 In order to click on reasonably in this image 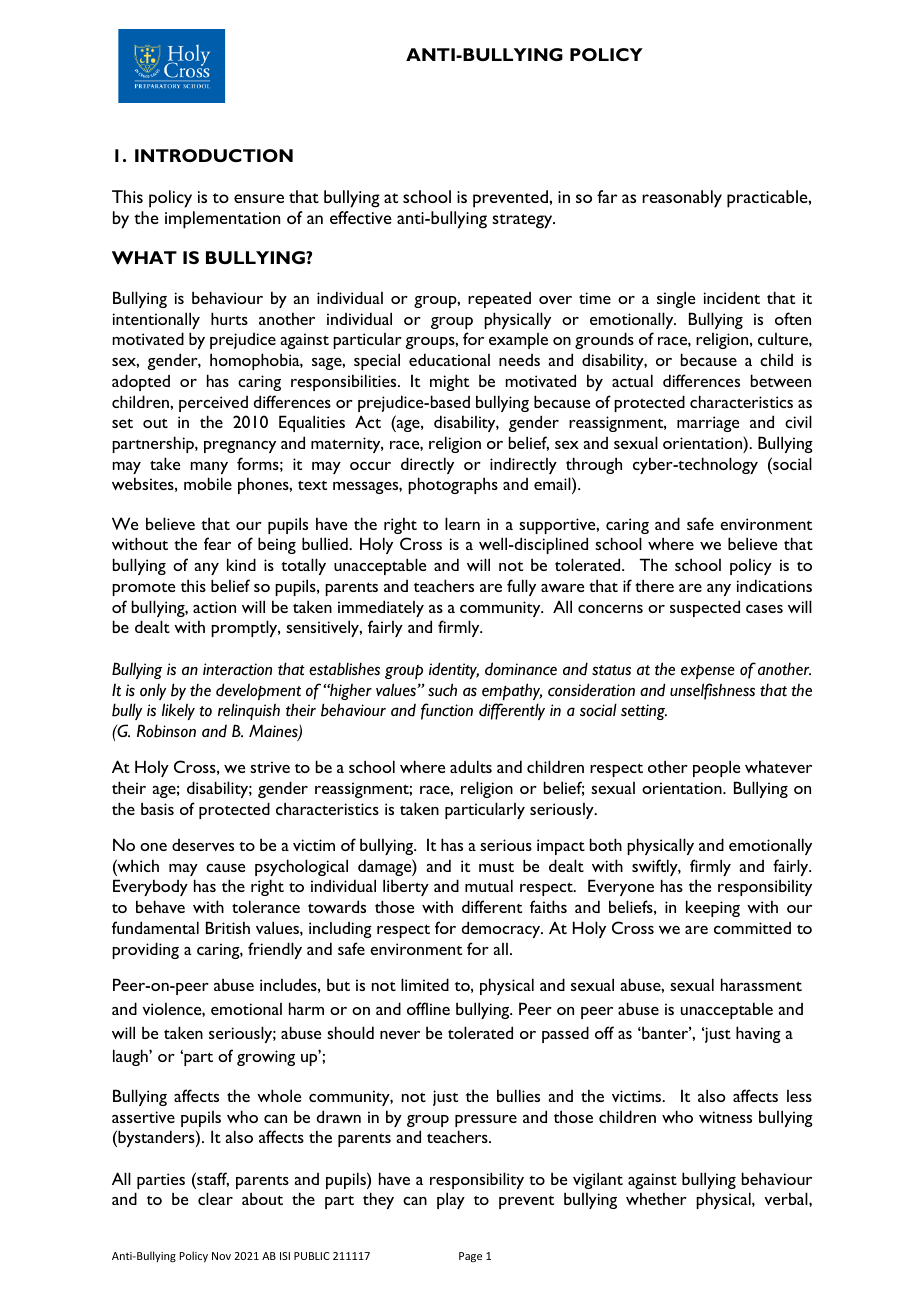, I will do `click(682, 199)`.
